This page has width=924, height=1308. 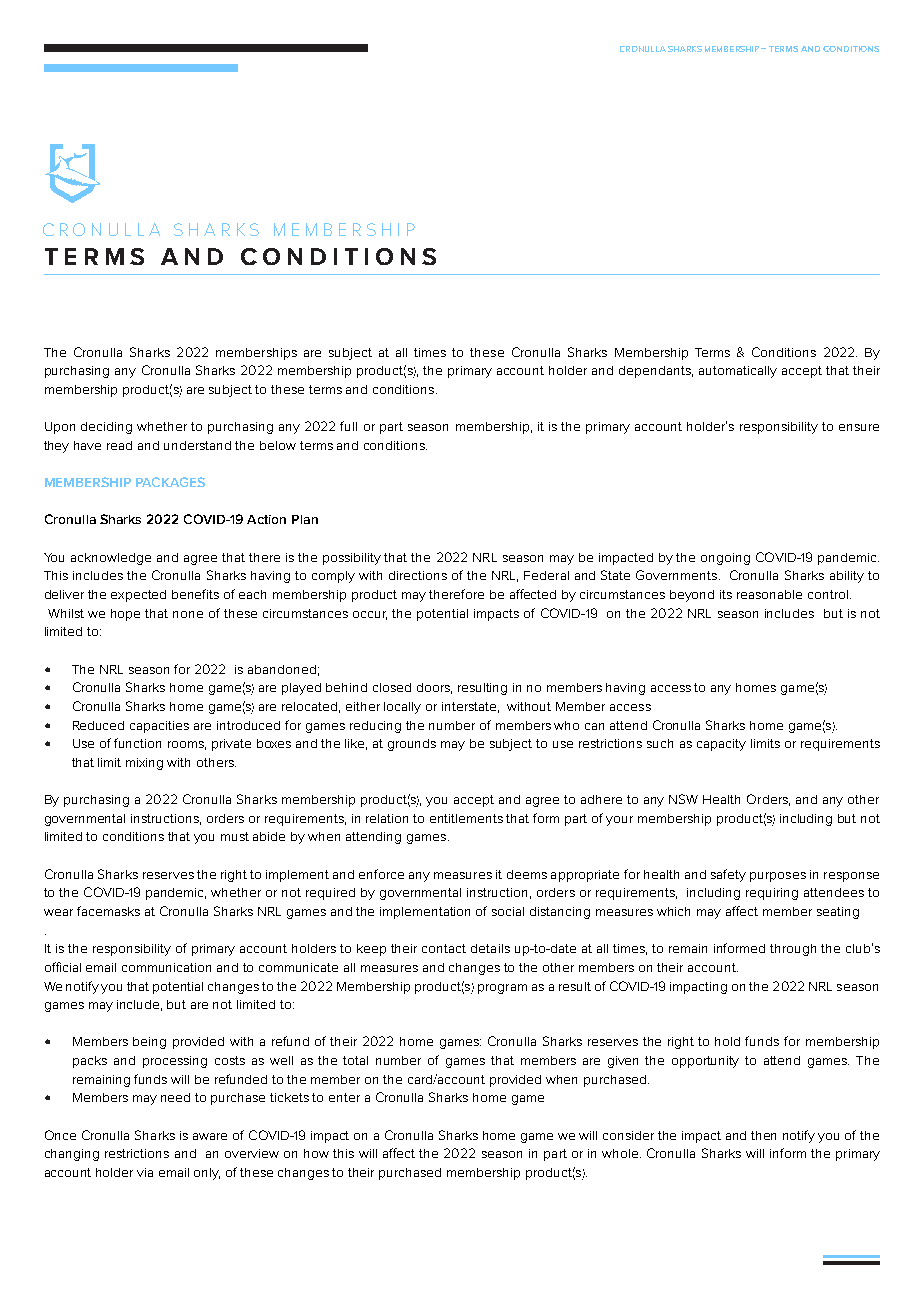 What do you see at coordinates (769, 594) in the page?
I see `reasonable` at bounding box center [769, 594].
